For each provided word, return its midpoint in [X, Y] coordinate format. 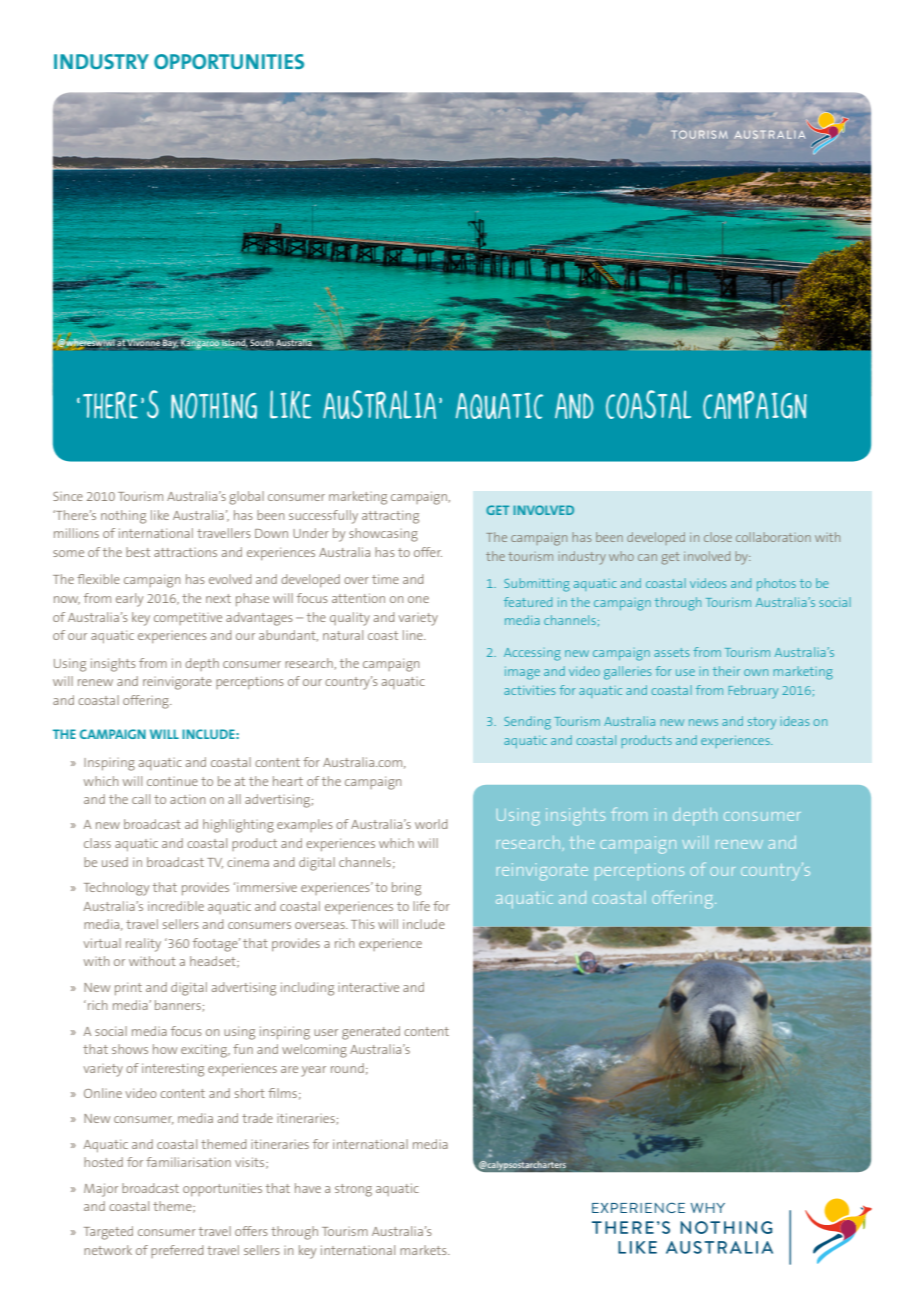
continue [172, 781]
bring [406, 889]
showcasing [383, 535]
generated [371, 1033]
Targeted [108, 1233]
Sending [527, 723]
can [647, 557]
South [262, 342]
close [718, 537]
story [762, 723]
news [703, 722]
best [138, 552]
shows [130, 1049]
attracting [390, 517]
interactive [368, 987]
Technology [116, 889]
